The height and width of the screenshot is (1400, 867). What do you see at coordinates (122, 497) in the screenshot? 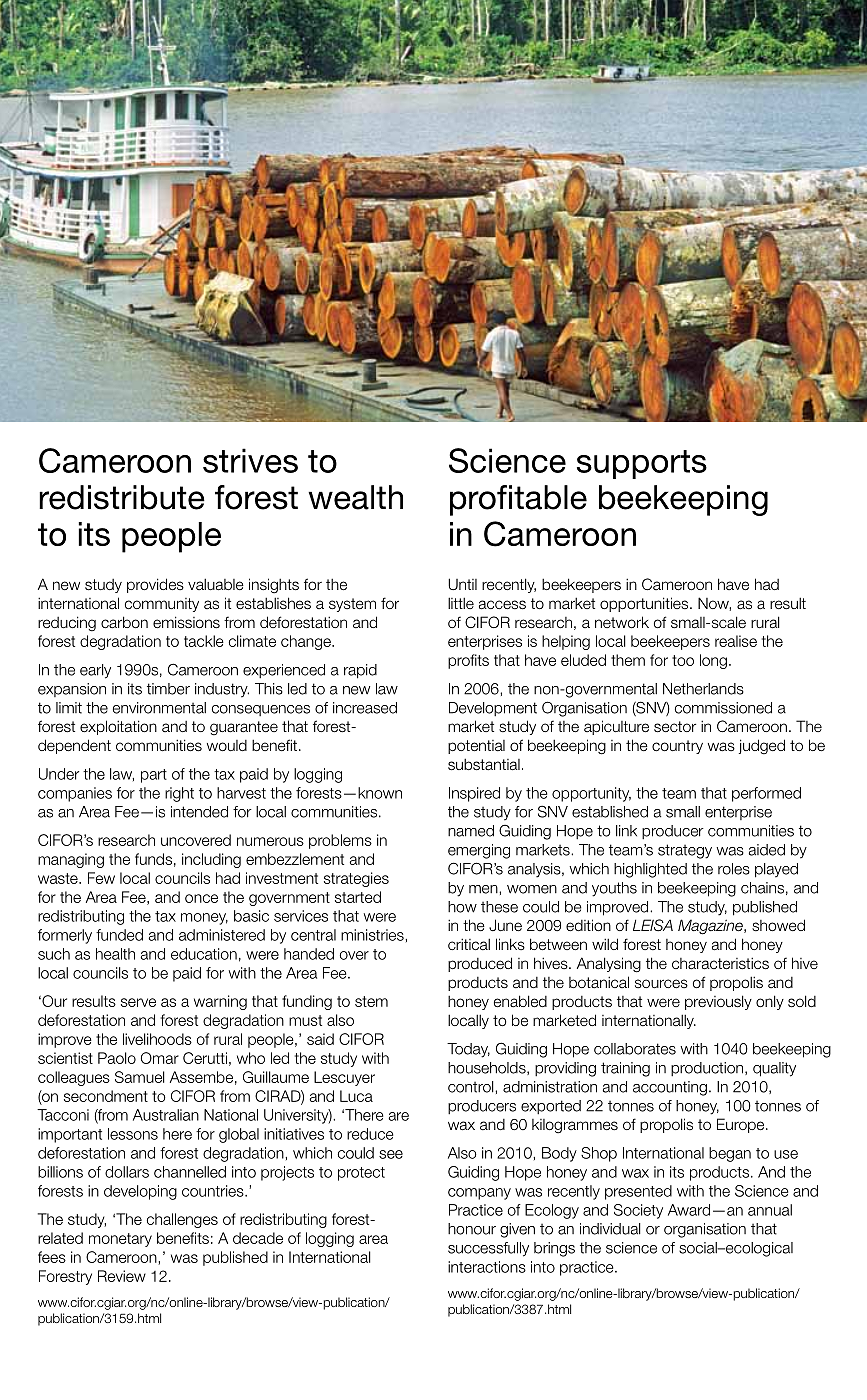
I see `redistribute` at bounding box center [122, 497].
